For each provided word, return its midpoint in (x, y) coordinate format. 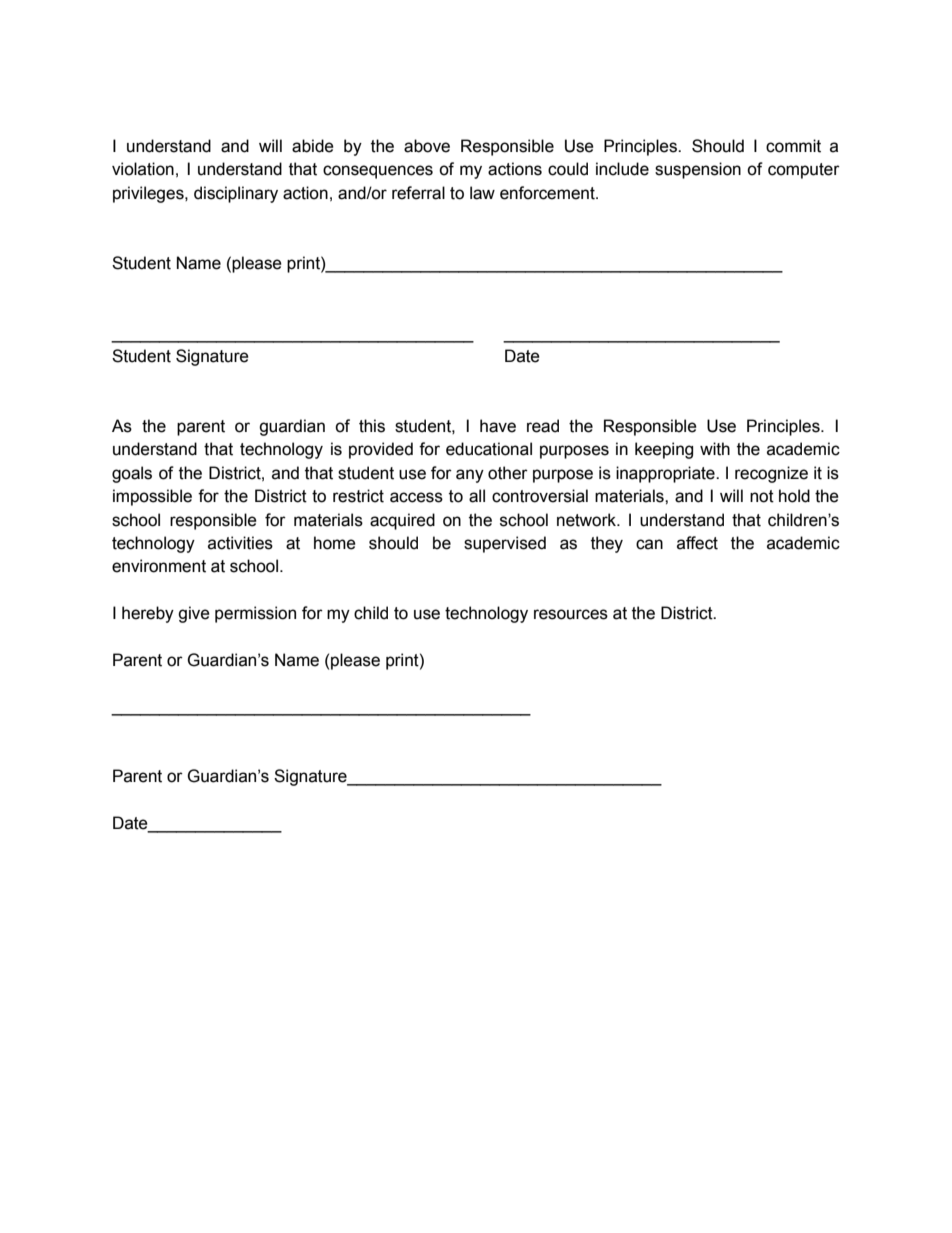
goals (132, 474)
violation (143, 169)
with (715, 449)
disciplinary (236, 194)
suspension (698, 170)
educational (489, 449)
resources (571, 614)
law (482, 193)
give (194, 614)
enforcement (548, 193)
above (427, 146)
